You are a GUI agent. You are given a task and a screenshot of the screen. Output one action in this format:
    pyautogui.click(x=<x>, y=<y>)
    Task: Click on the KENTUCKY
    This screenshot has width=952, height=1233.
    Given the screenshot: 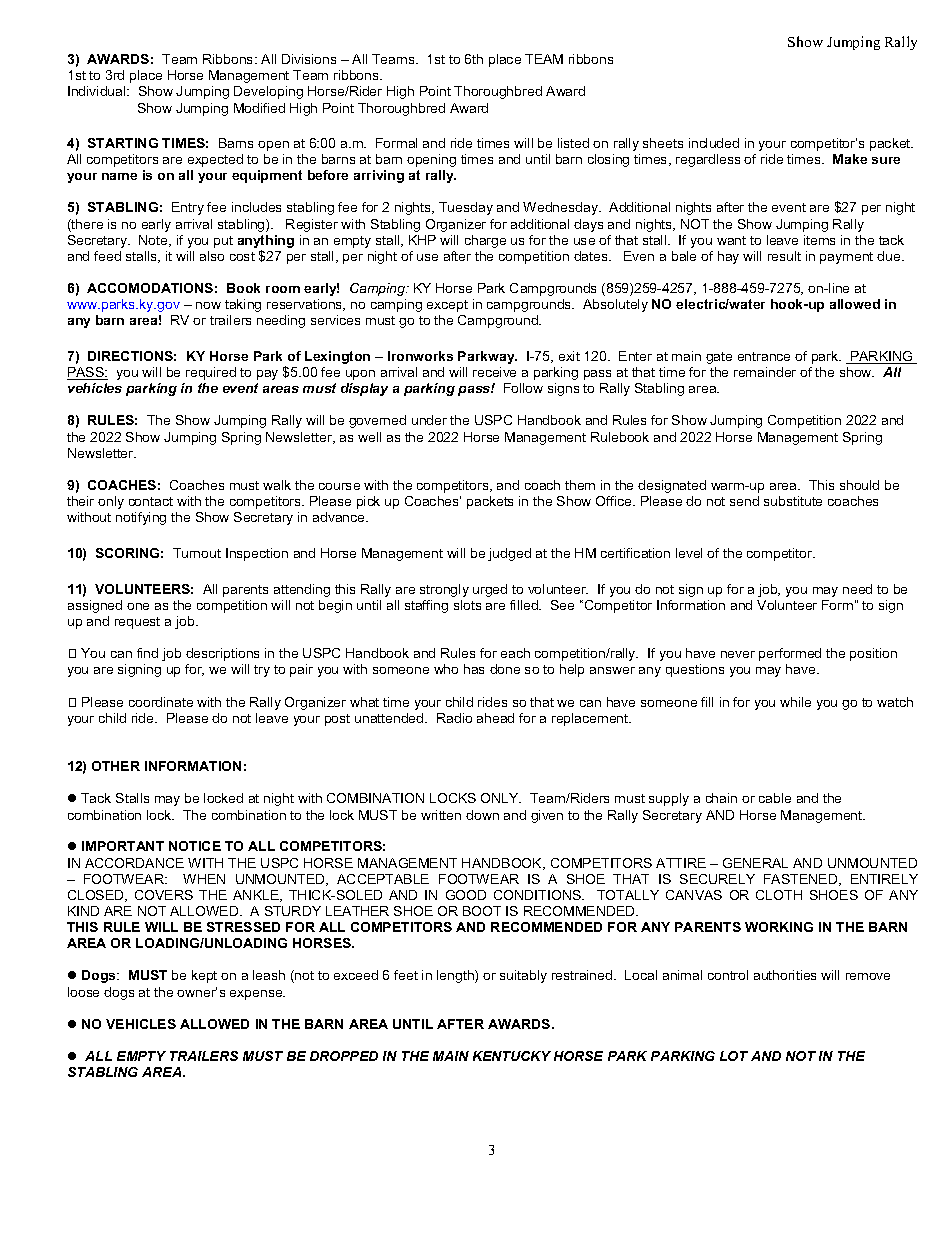 What is the action you would take?
    pyautogui.click(x=512, y=1056)
